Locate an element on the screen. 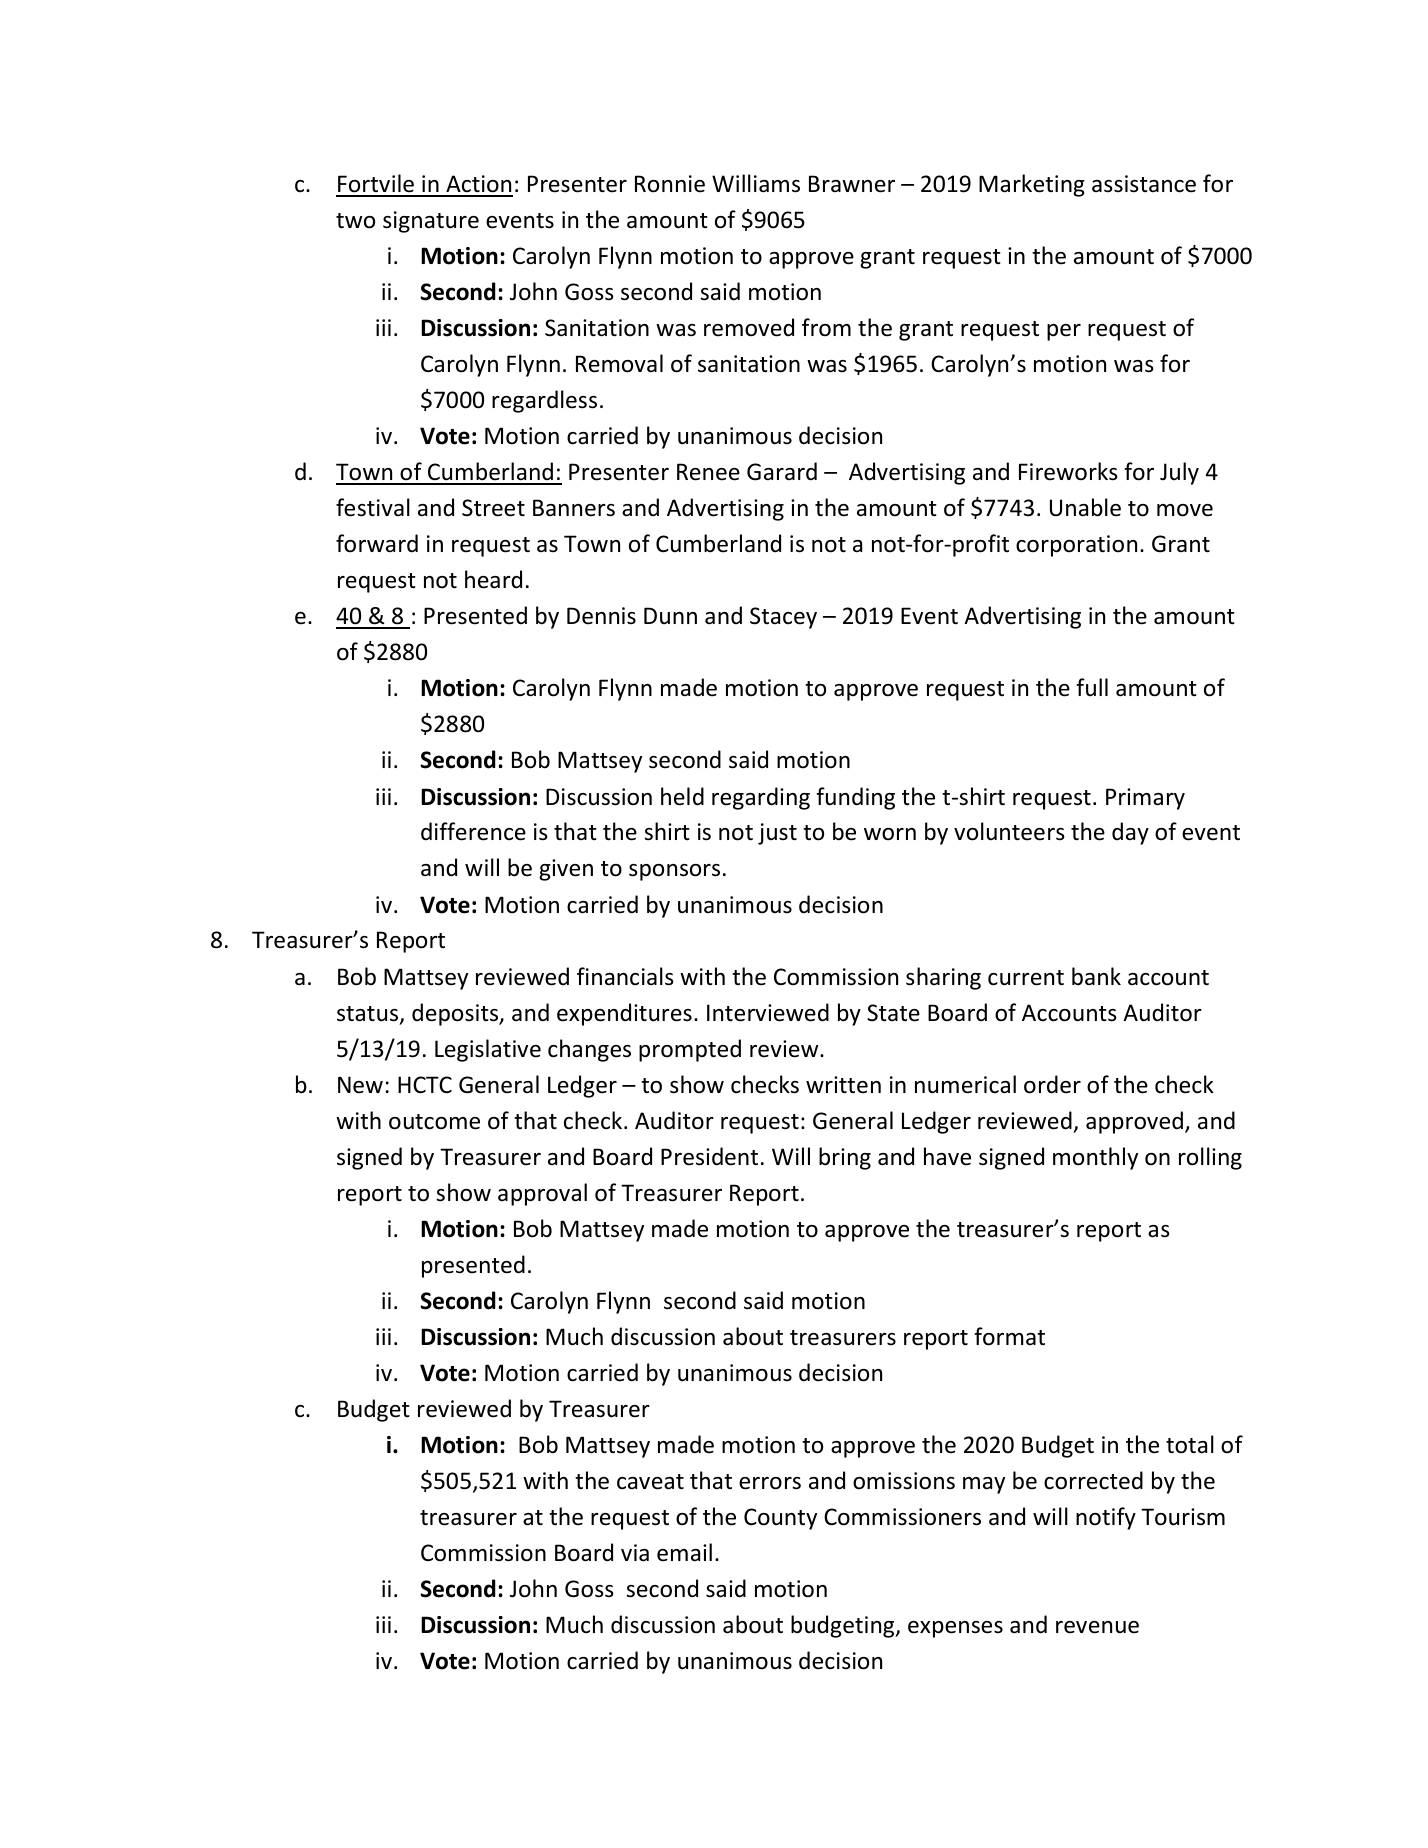  via is located at coordinates (635, 1553).
